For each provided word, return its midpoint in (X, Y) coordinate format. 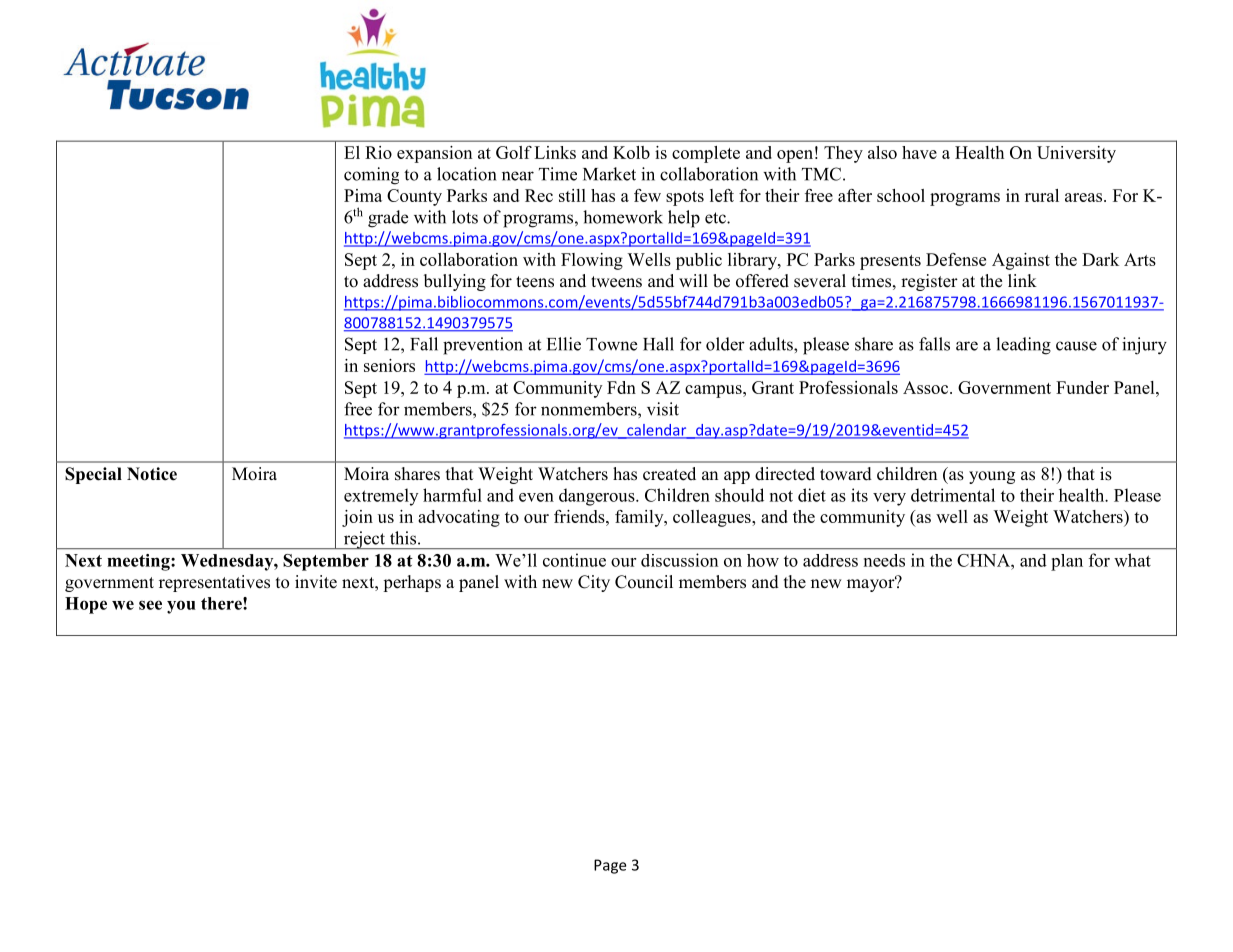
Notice (152, 474)
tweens (616, 282)
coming (371, 176)
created (669, 474)
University (1076, 154)
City (594, 583)
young (992, 477)
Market (609, 174)
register (929, 282)
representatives (214, 583)
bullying (455, 282)
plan (1067, 562)
